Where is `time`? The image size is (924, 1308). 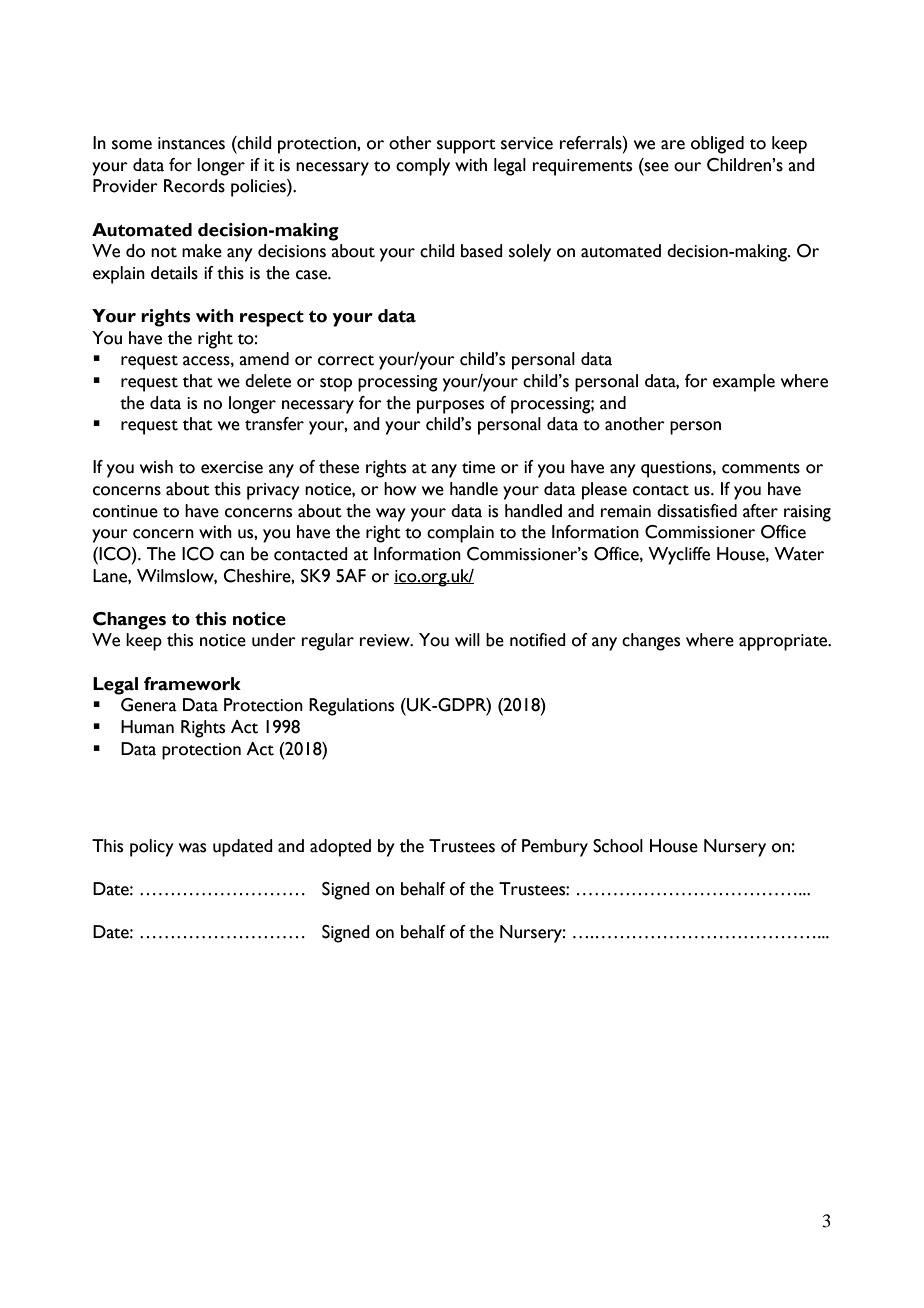
time is located at coordinates (478, 467).
